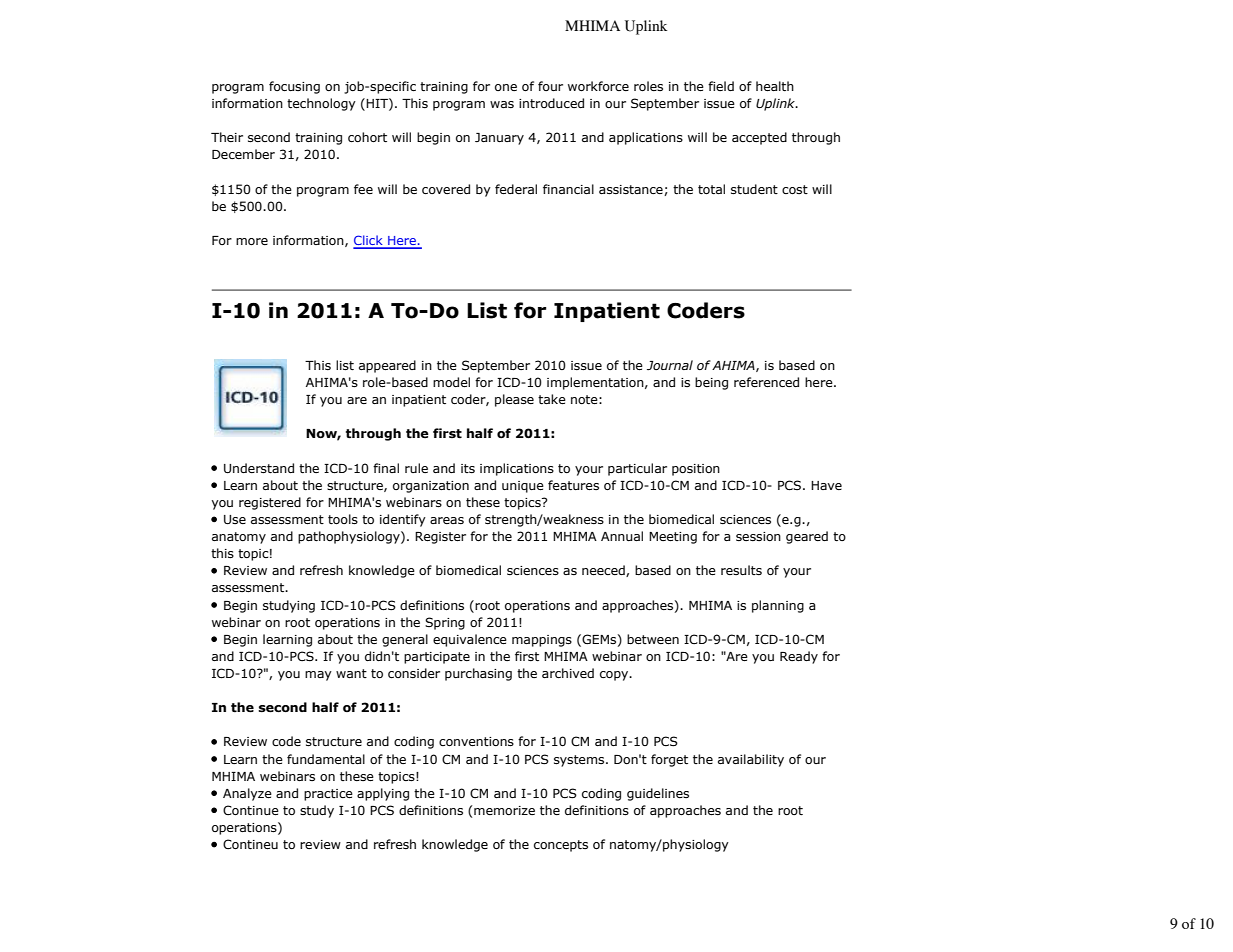 The height and width of the screenshot is (952, 1233). What do you see at coordinates (775, 86) in the screenshot?
I see `health` at bounding box center [775, 86].
